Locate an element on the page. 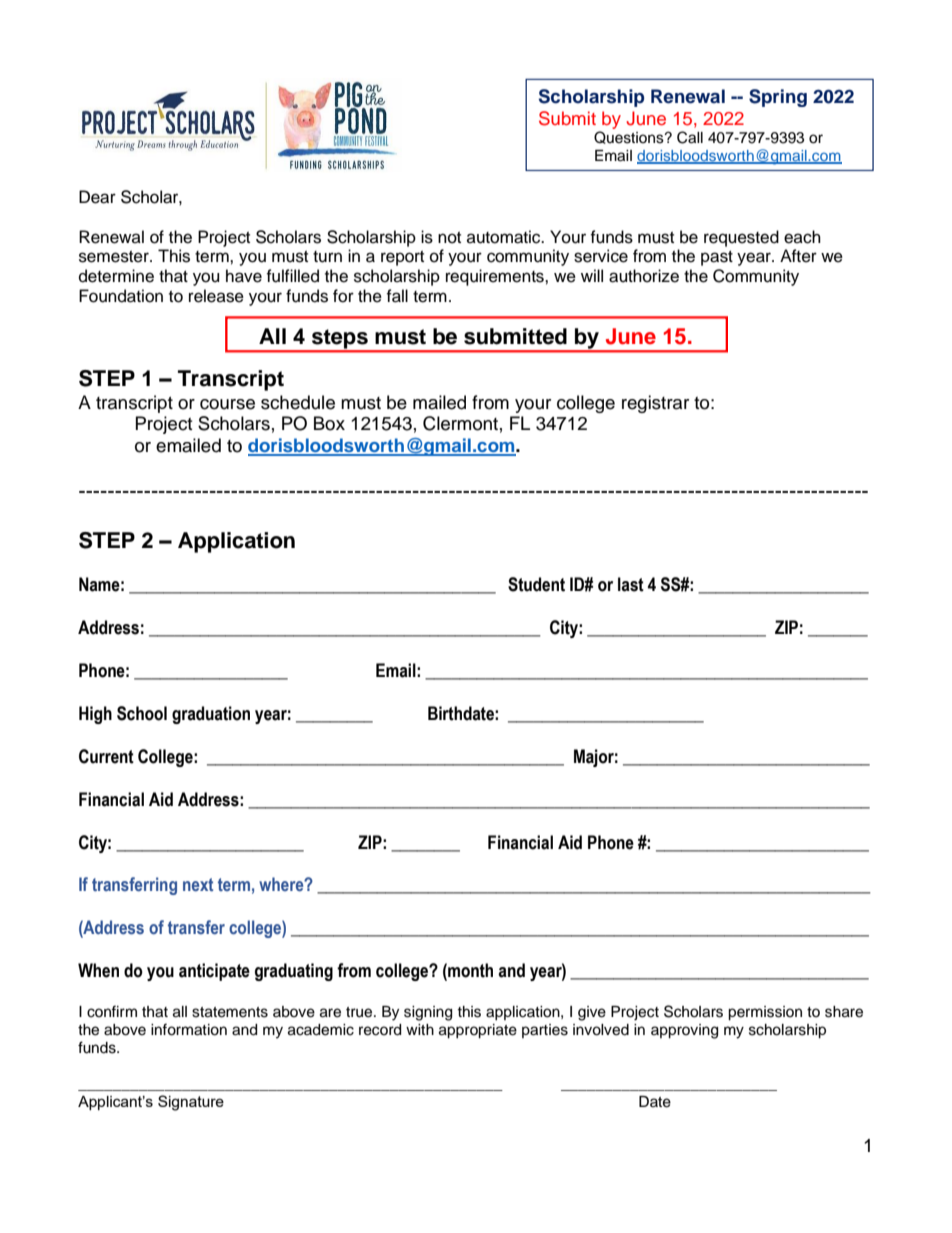 Image resolution: width=952 pixels, height=1233 pixels. Dear is located at coordinates (97, 197).
